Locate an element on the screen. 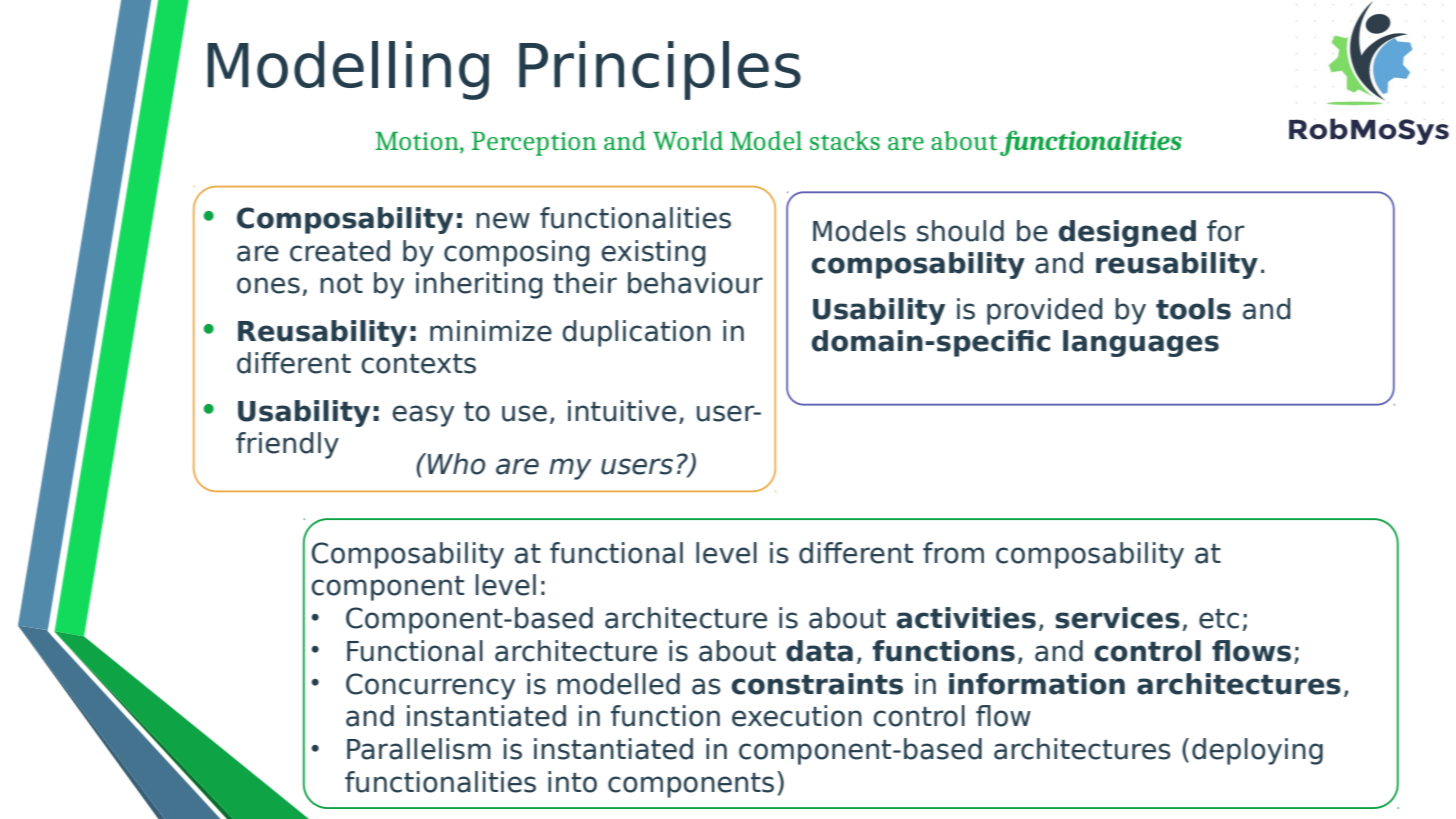  Principles is located at coordinates (660, 70).
